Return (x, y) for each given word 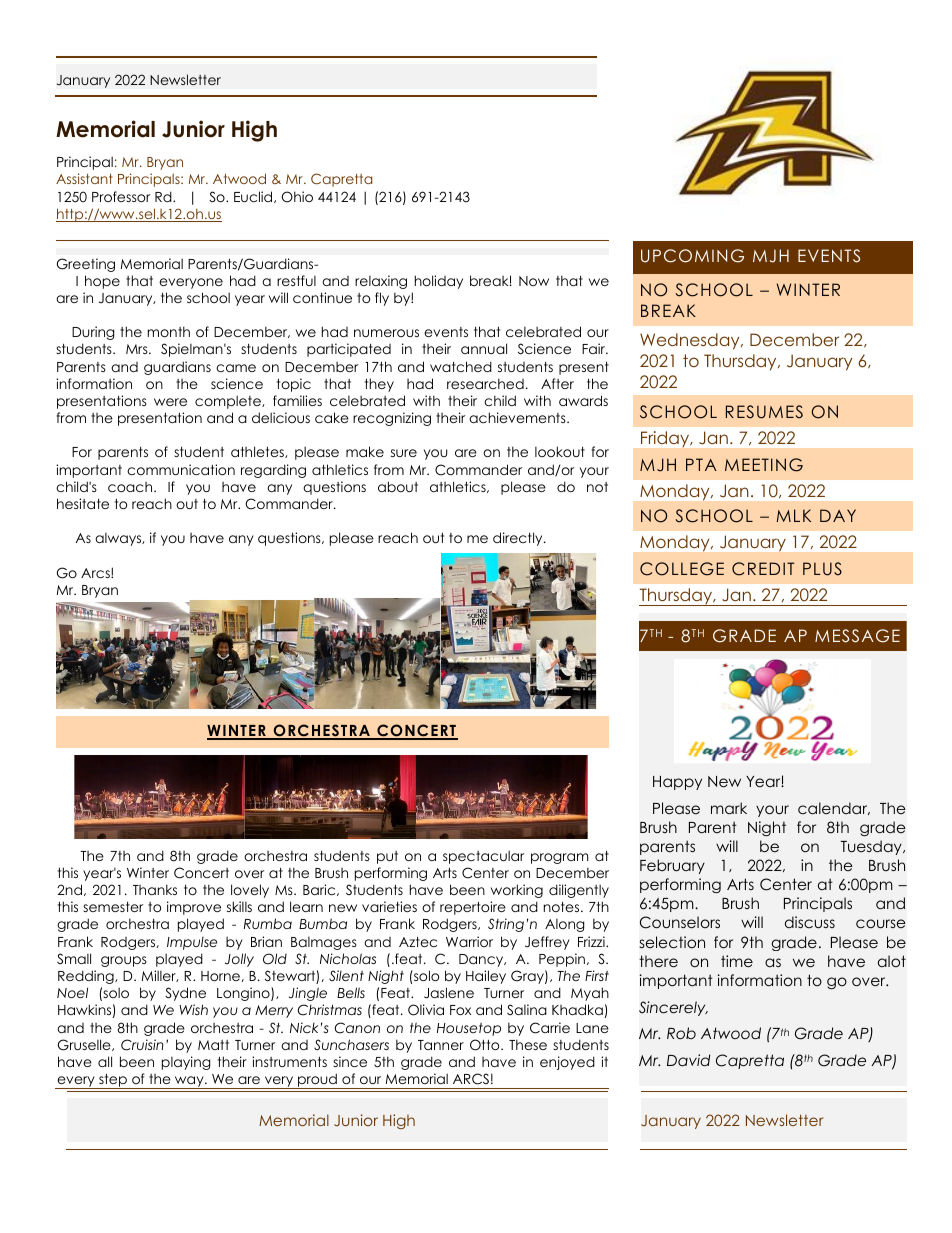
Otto (486, 1045)
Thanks (155, 889)
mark (729, 808)
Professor (121, 196)
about (398, 486)
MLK (793, 515)
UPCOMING (692, 256)
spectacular (483, 857)
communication (181, 469)
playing (186, 1063)
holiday (439, 282)
